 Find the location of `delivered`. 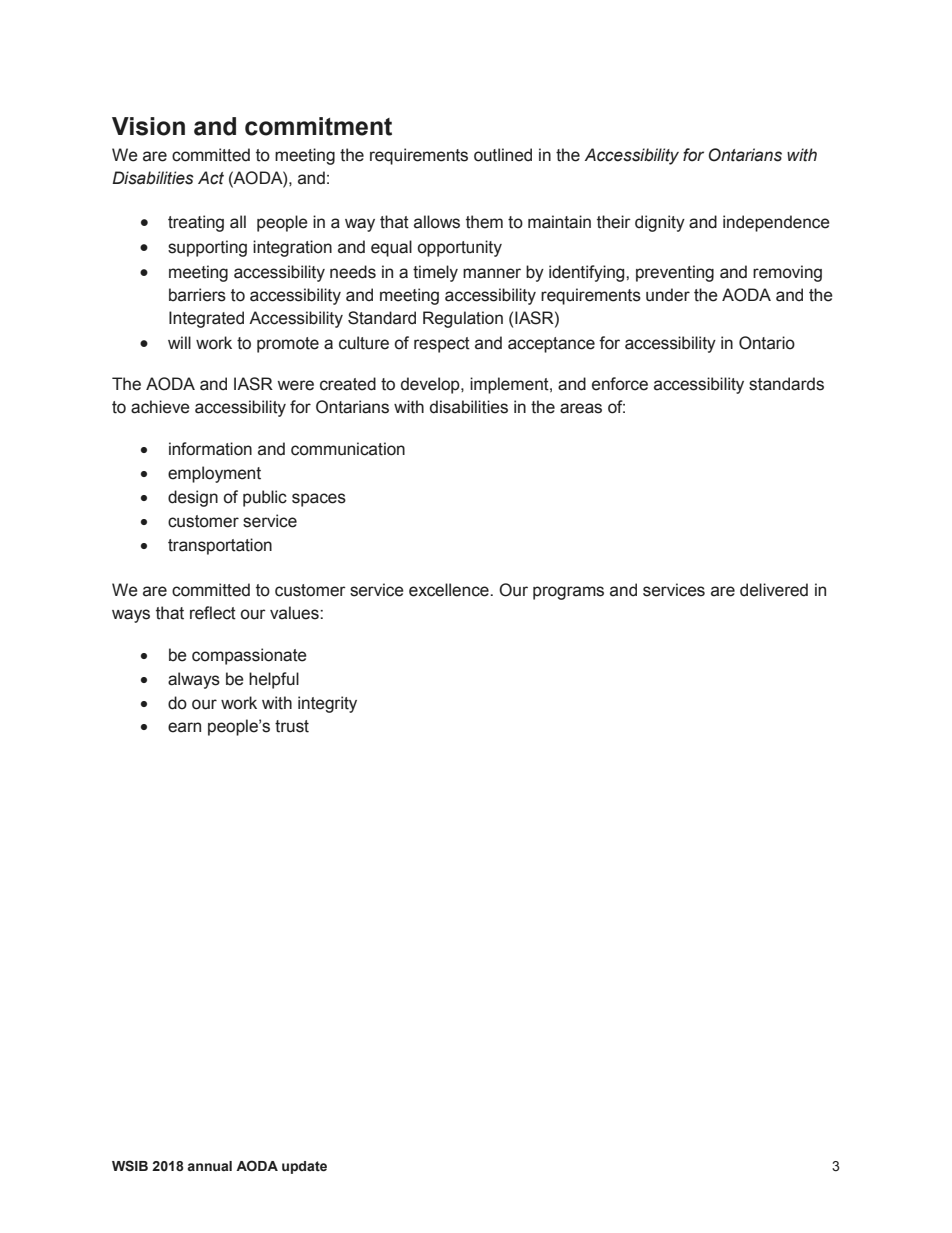

delivered is located at coordinates (774, 590).
